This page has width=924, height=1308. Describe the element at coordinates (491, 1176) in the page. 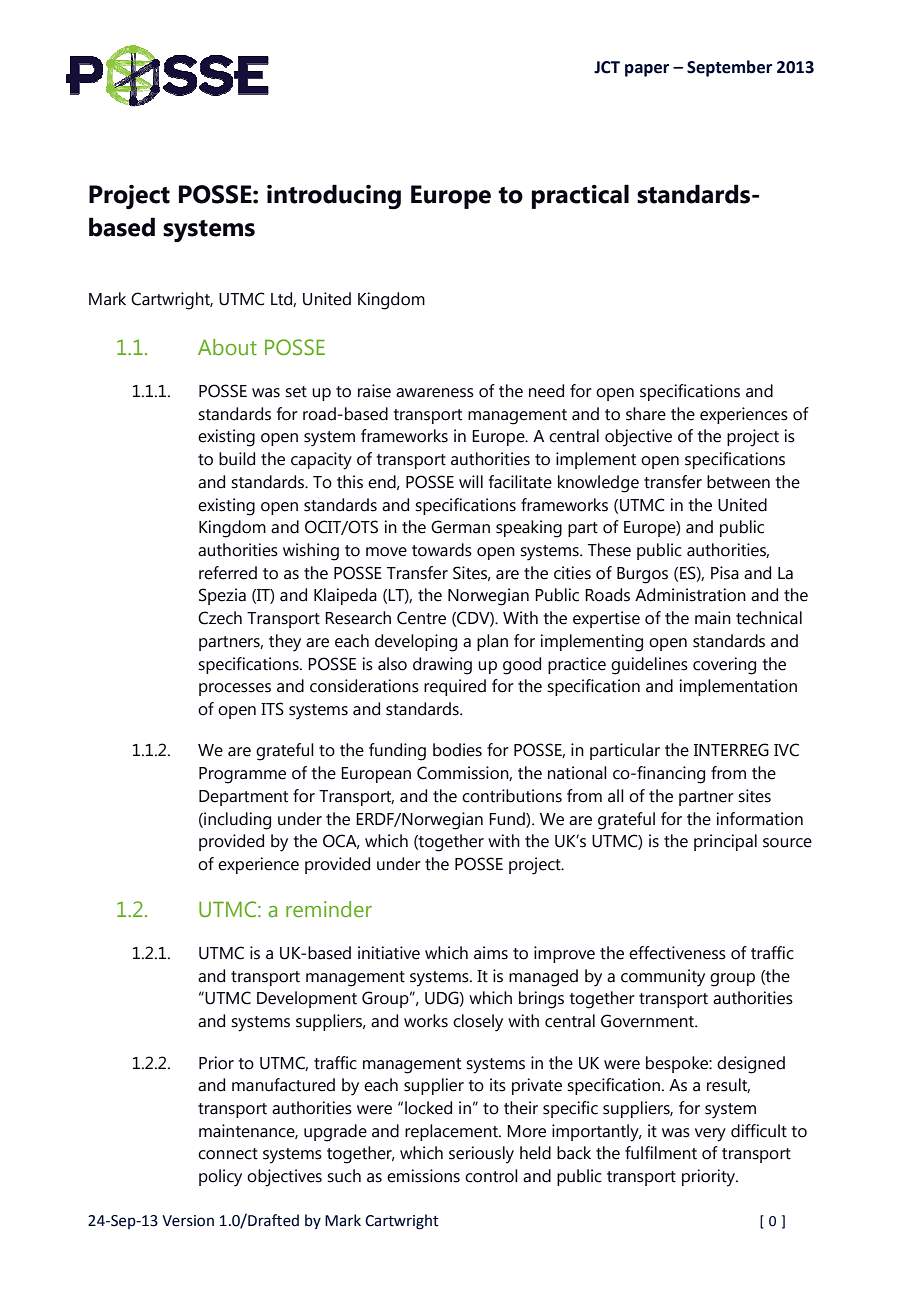

I see `control` at that location.
